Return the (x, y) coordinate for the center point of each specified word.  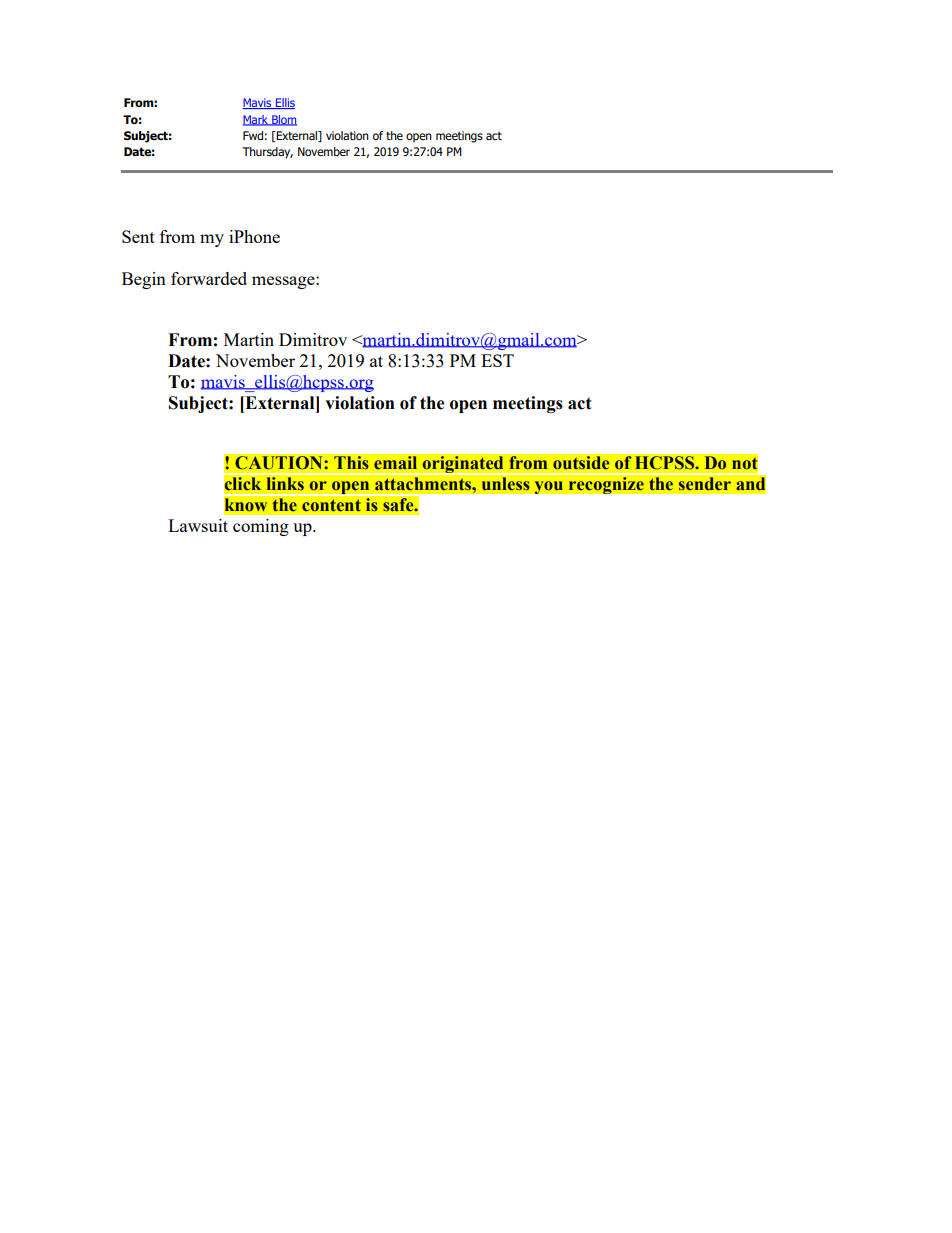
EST (497, 360)
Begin (144, 280)
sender (704, 484)
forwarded (209, 278)
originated (463, 464)
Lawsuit (198, 525)
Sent (138, 236)
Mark (257, 120)
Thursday (267, 153)
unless (505, 484)
